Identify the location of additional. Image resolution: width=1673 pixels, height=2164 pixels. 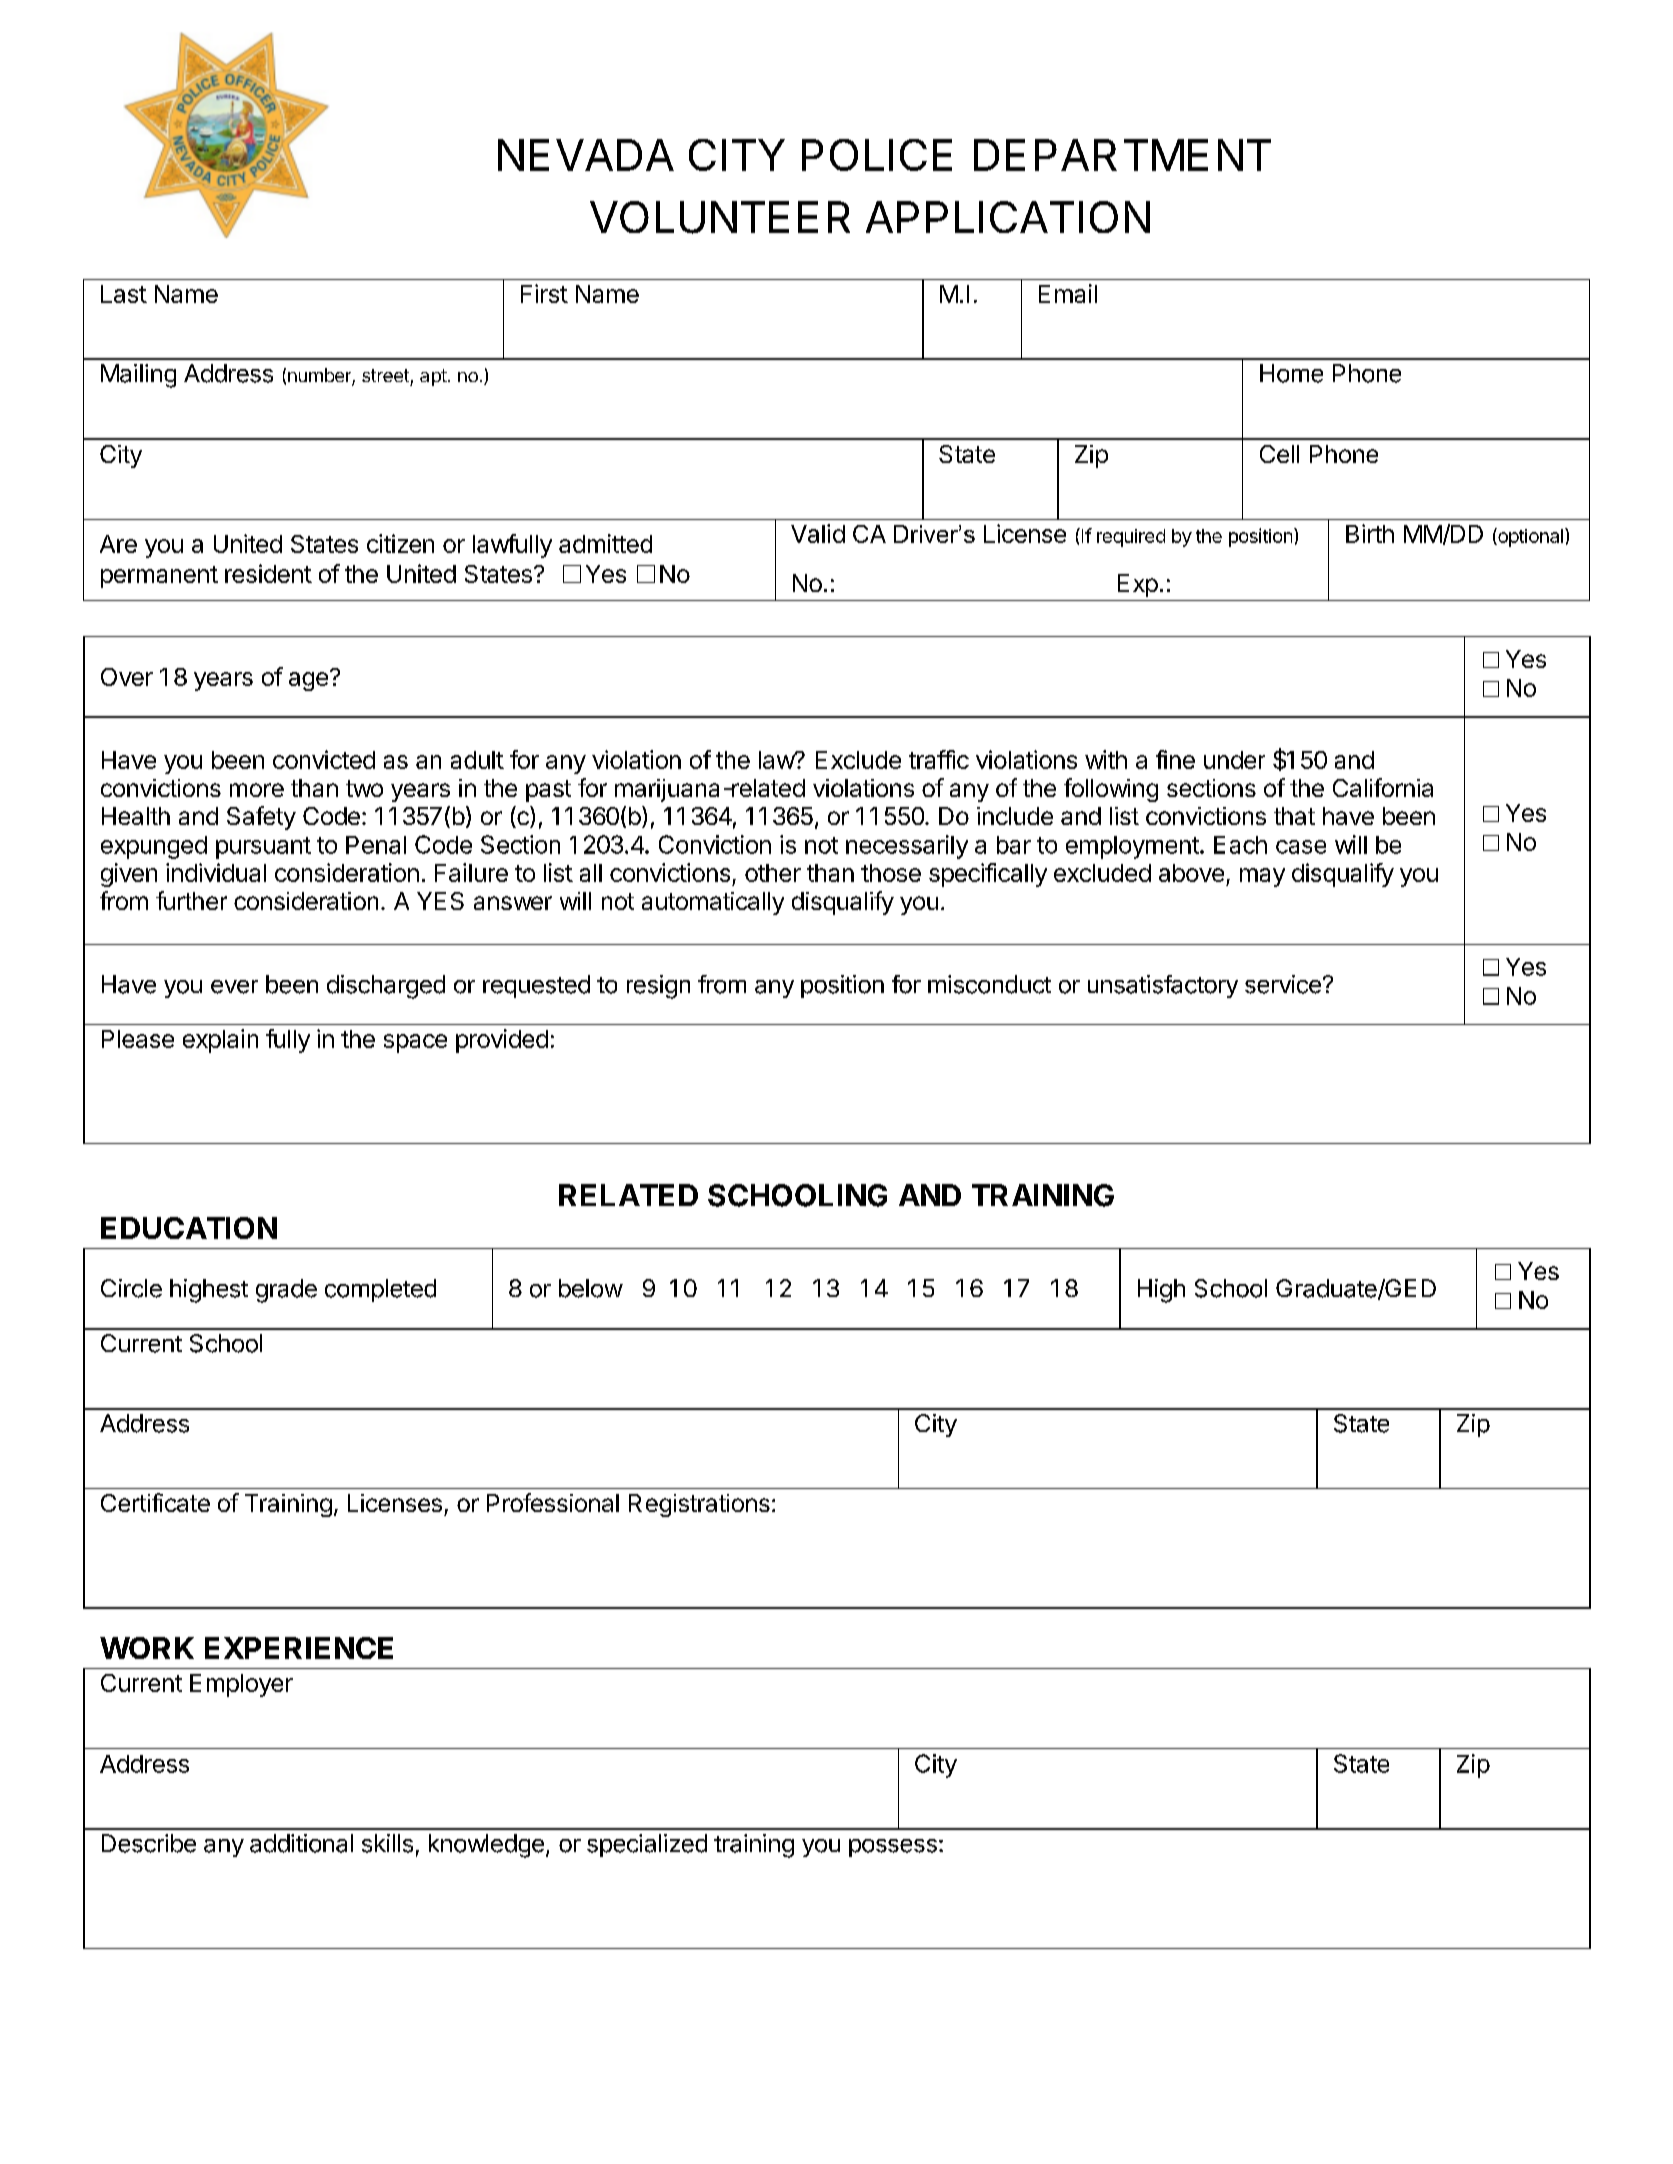
(301, 1843).
